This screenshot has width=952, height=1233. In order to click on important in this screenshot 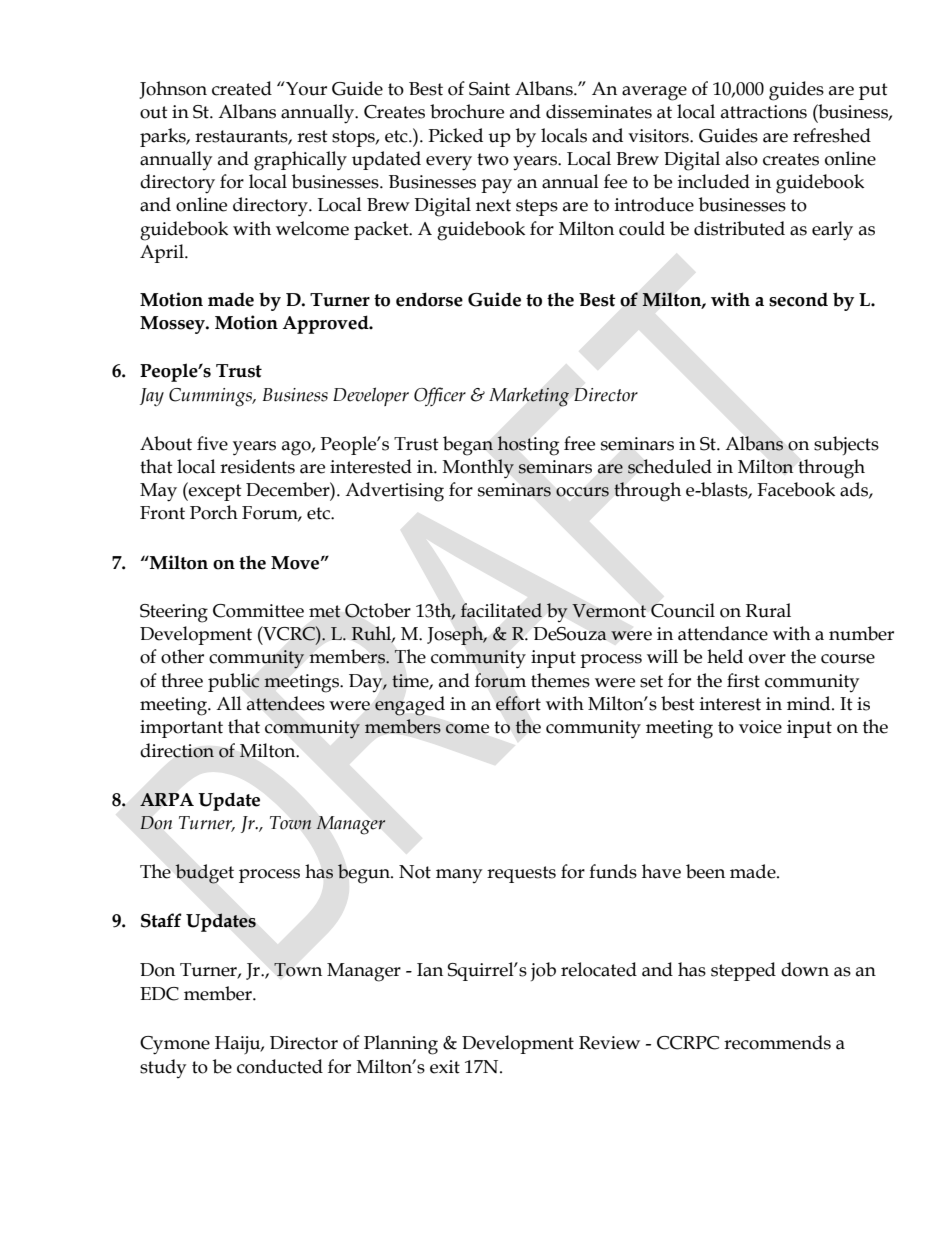, I will do `click(181, 729)`.
